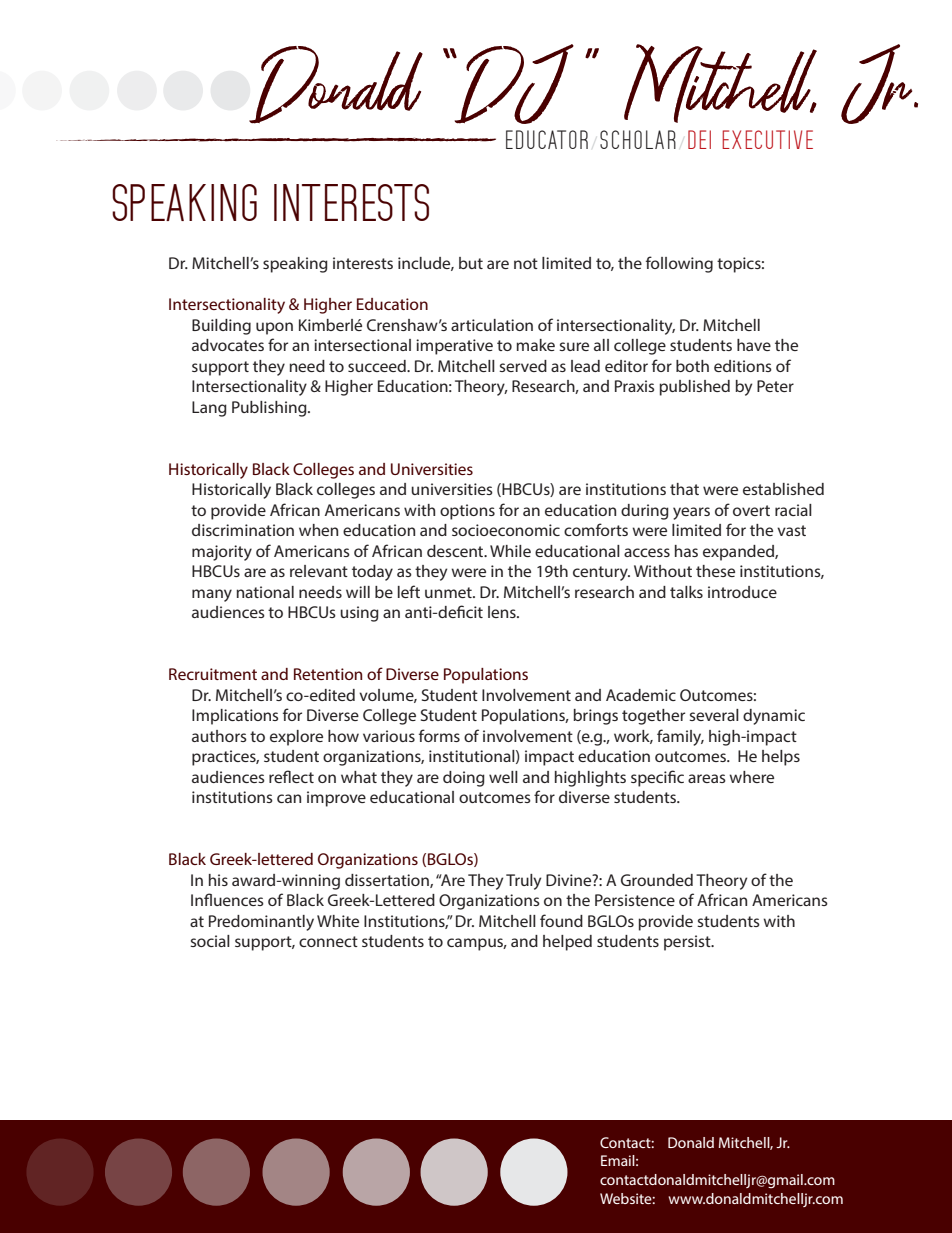  What do you see at coordinates (274, 328) in the document?
I see `upon` at bounding box center [274, 328].
